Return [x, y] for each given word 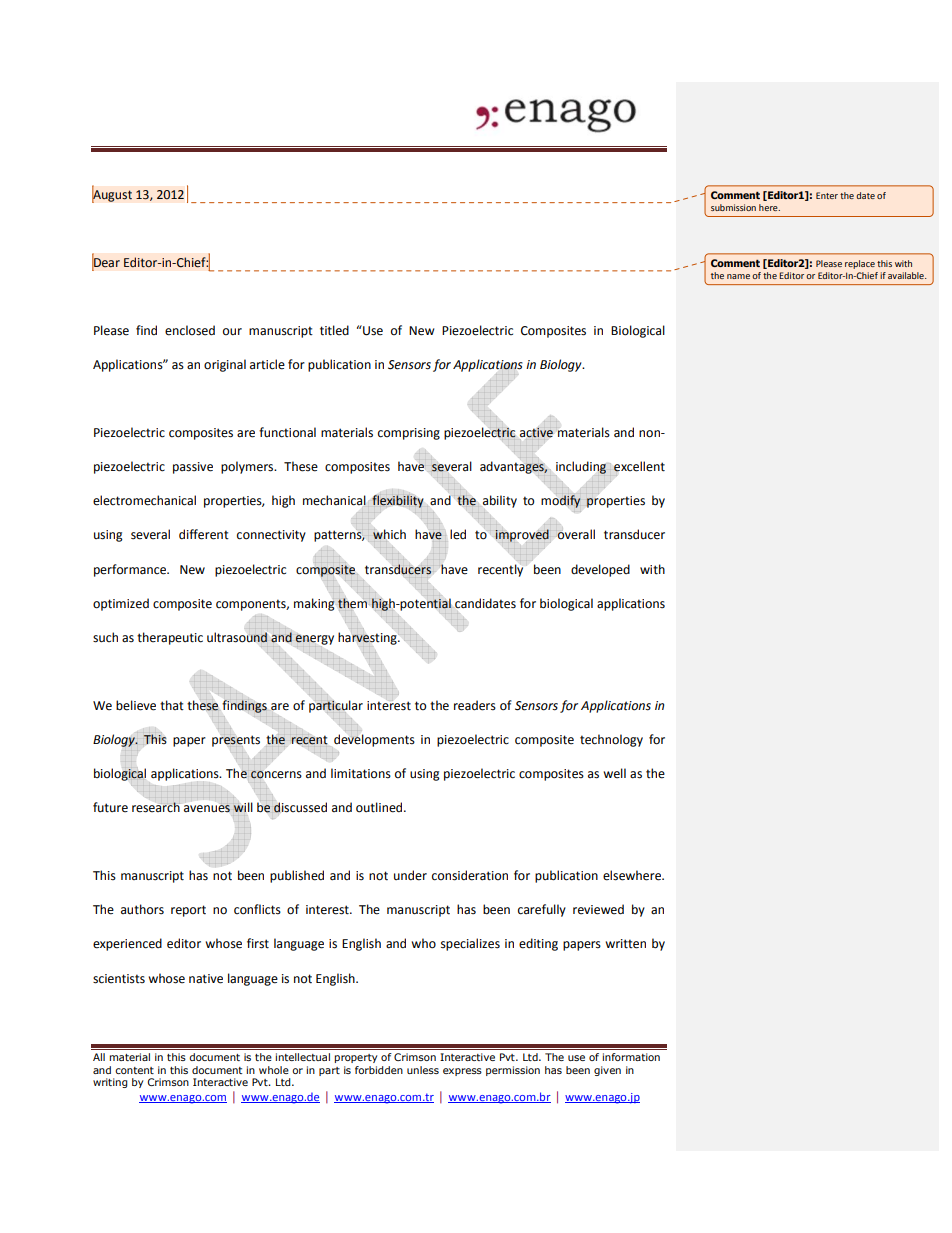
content [134, 1070]
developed [600, 570]
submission [733, 207]
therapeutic [170, 638]
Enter [827, 195]
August [112, 195]
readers [475, 705]
